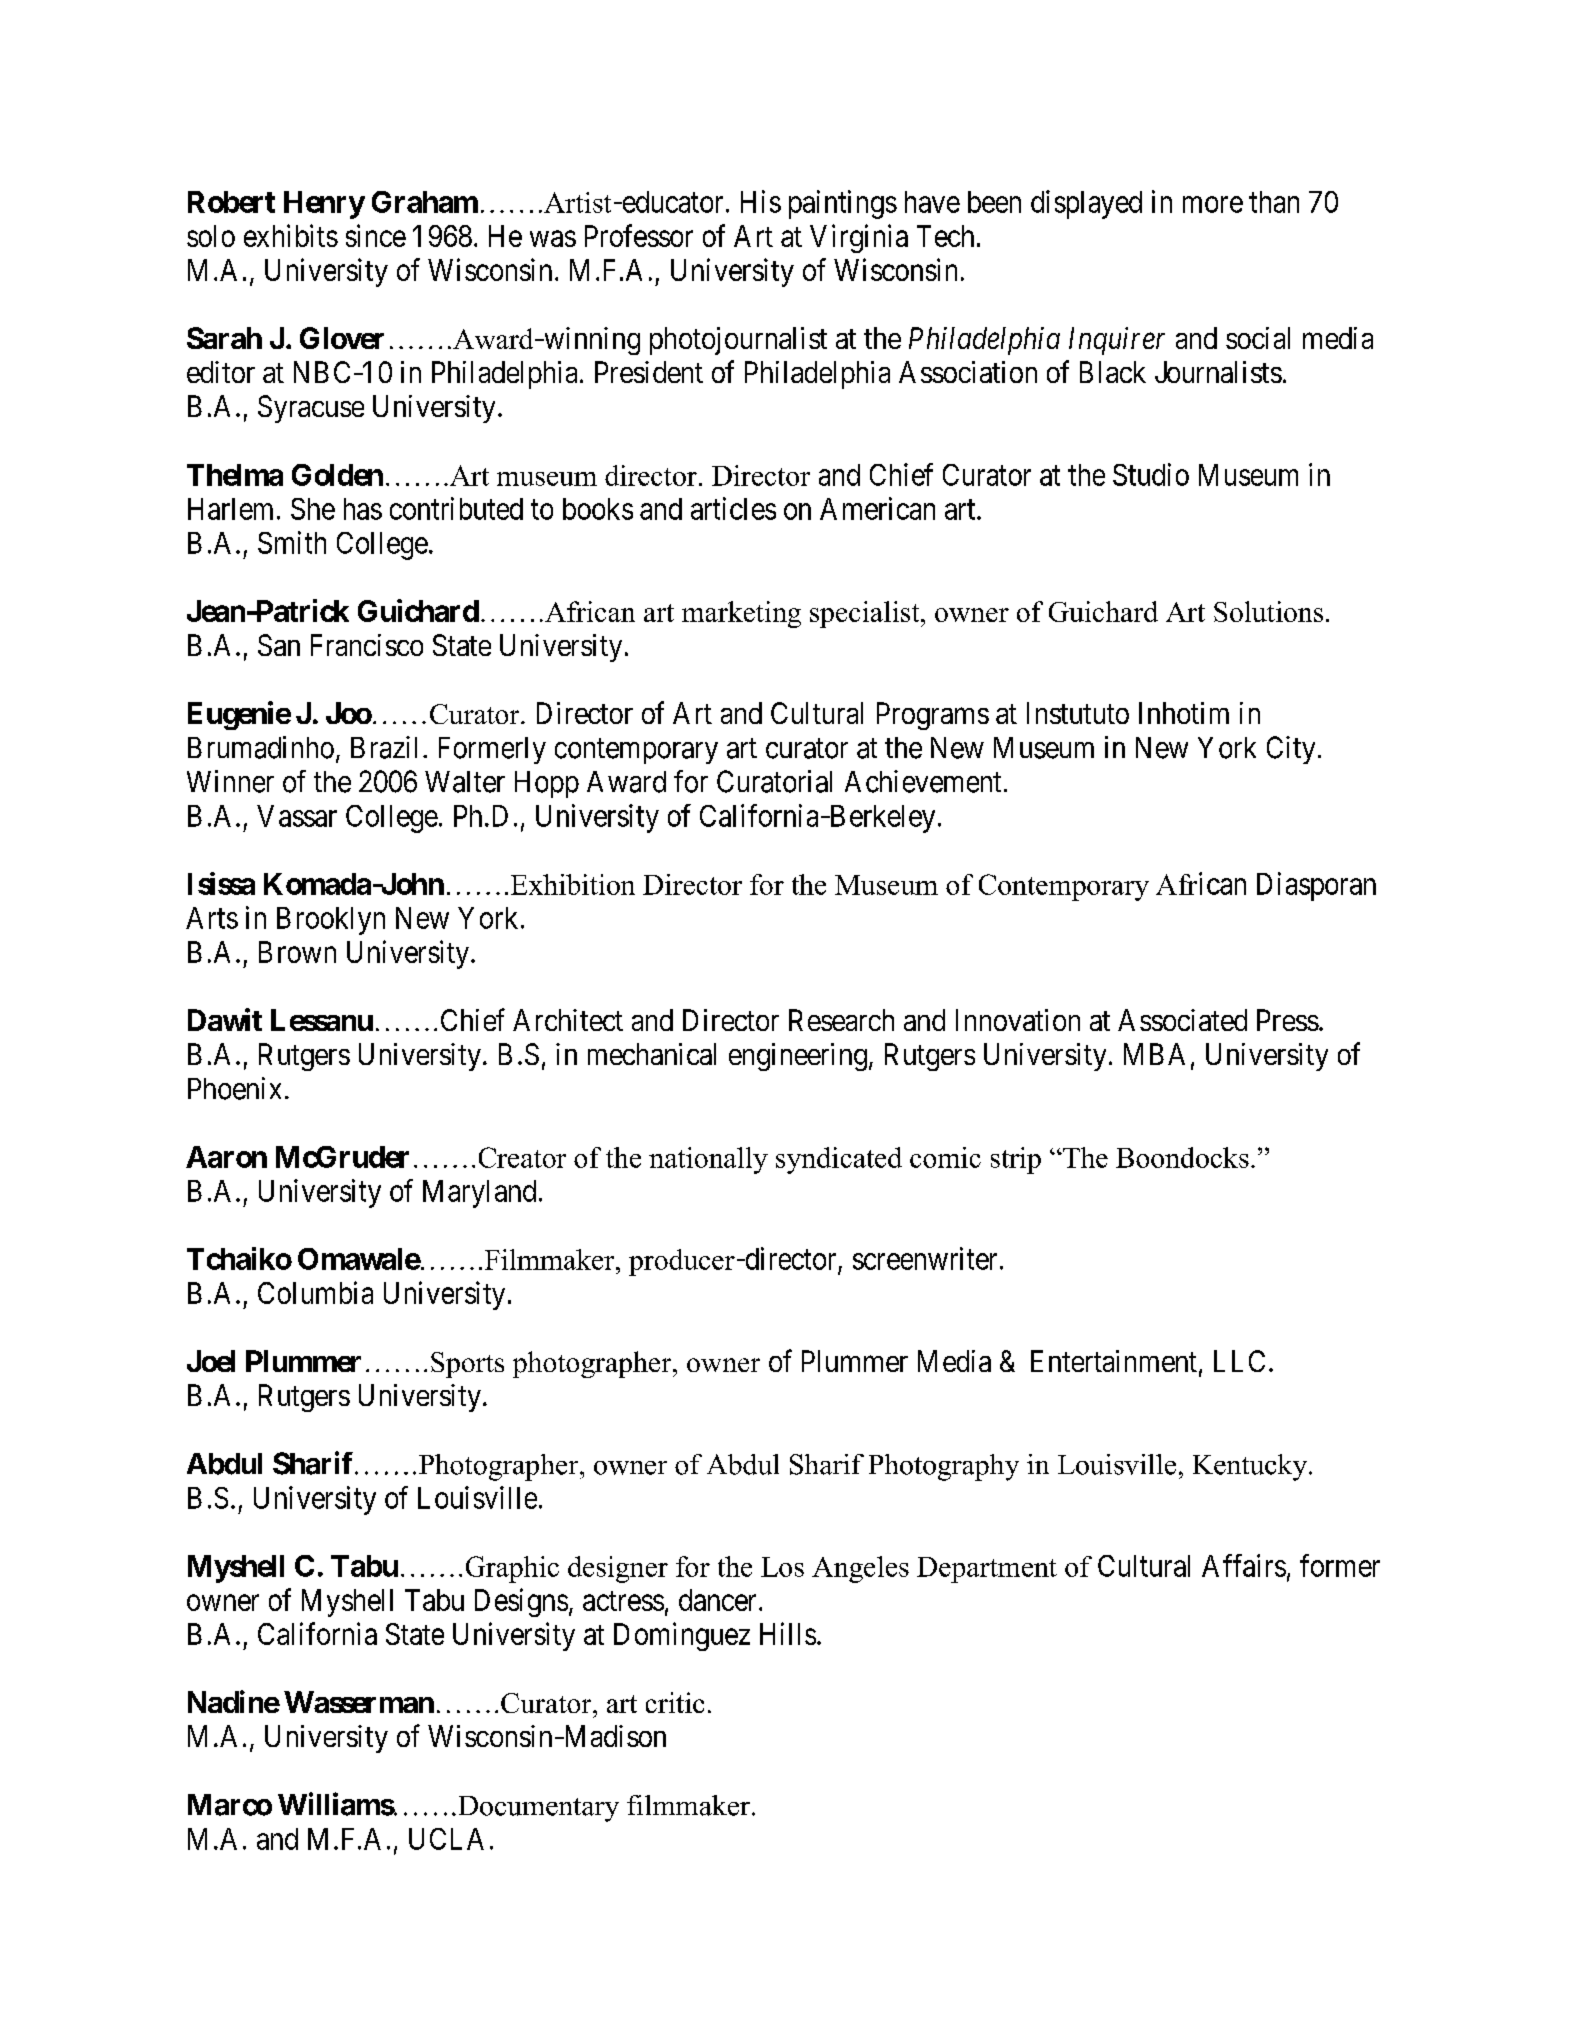 Image resolution: width=1578 pixels, height=2042 pixels. I want to click on Francisco, so click(367, 645).
